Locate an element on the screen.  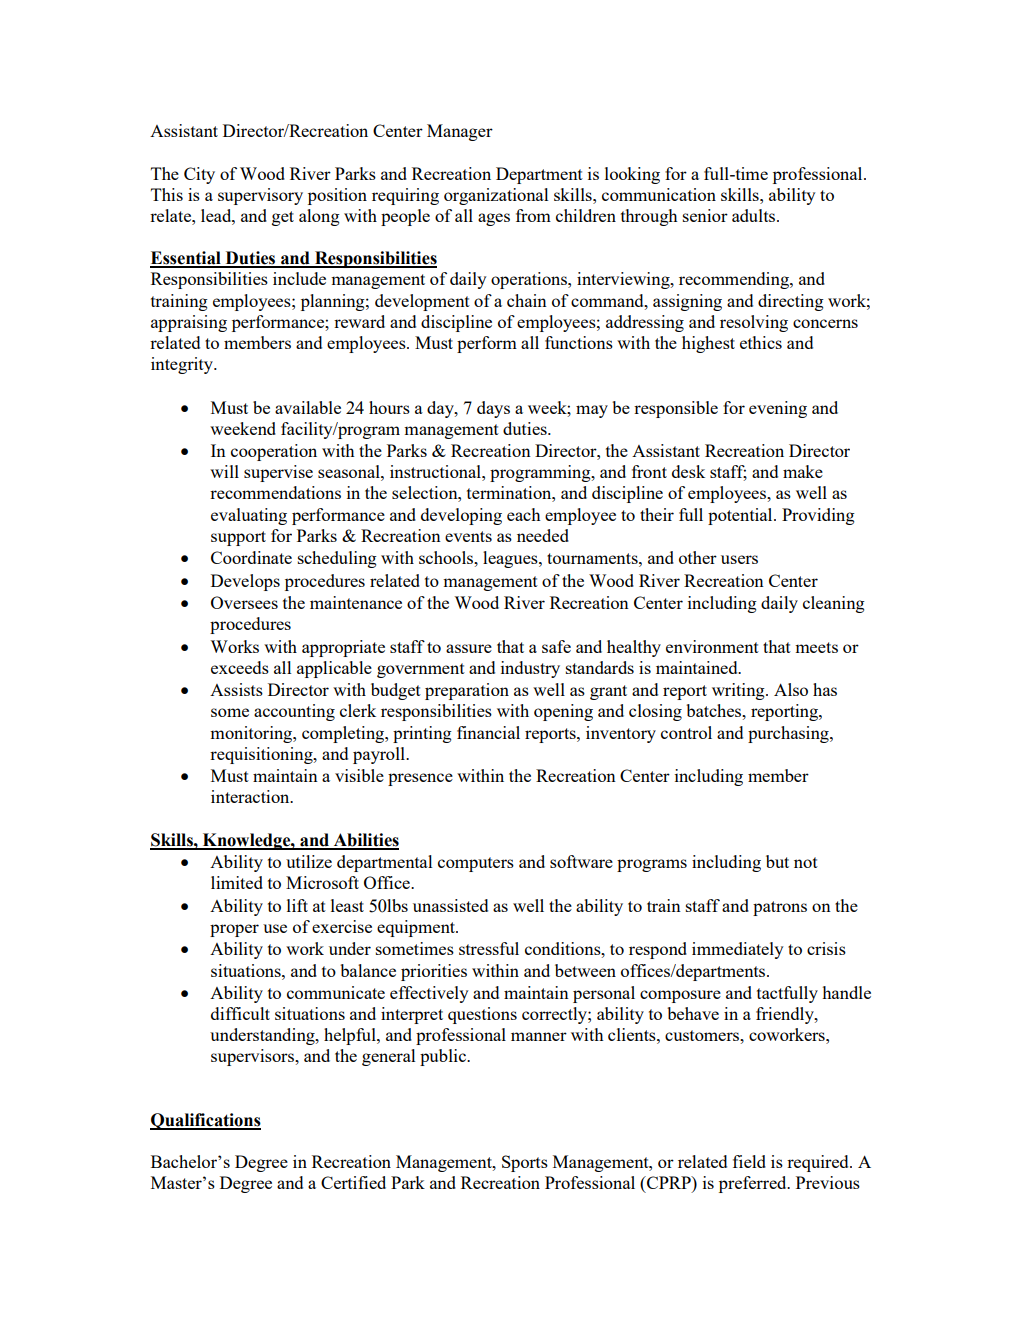
unassisted is located at coordinates (450, 905).
